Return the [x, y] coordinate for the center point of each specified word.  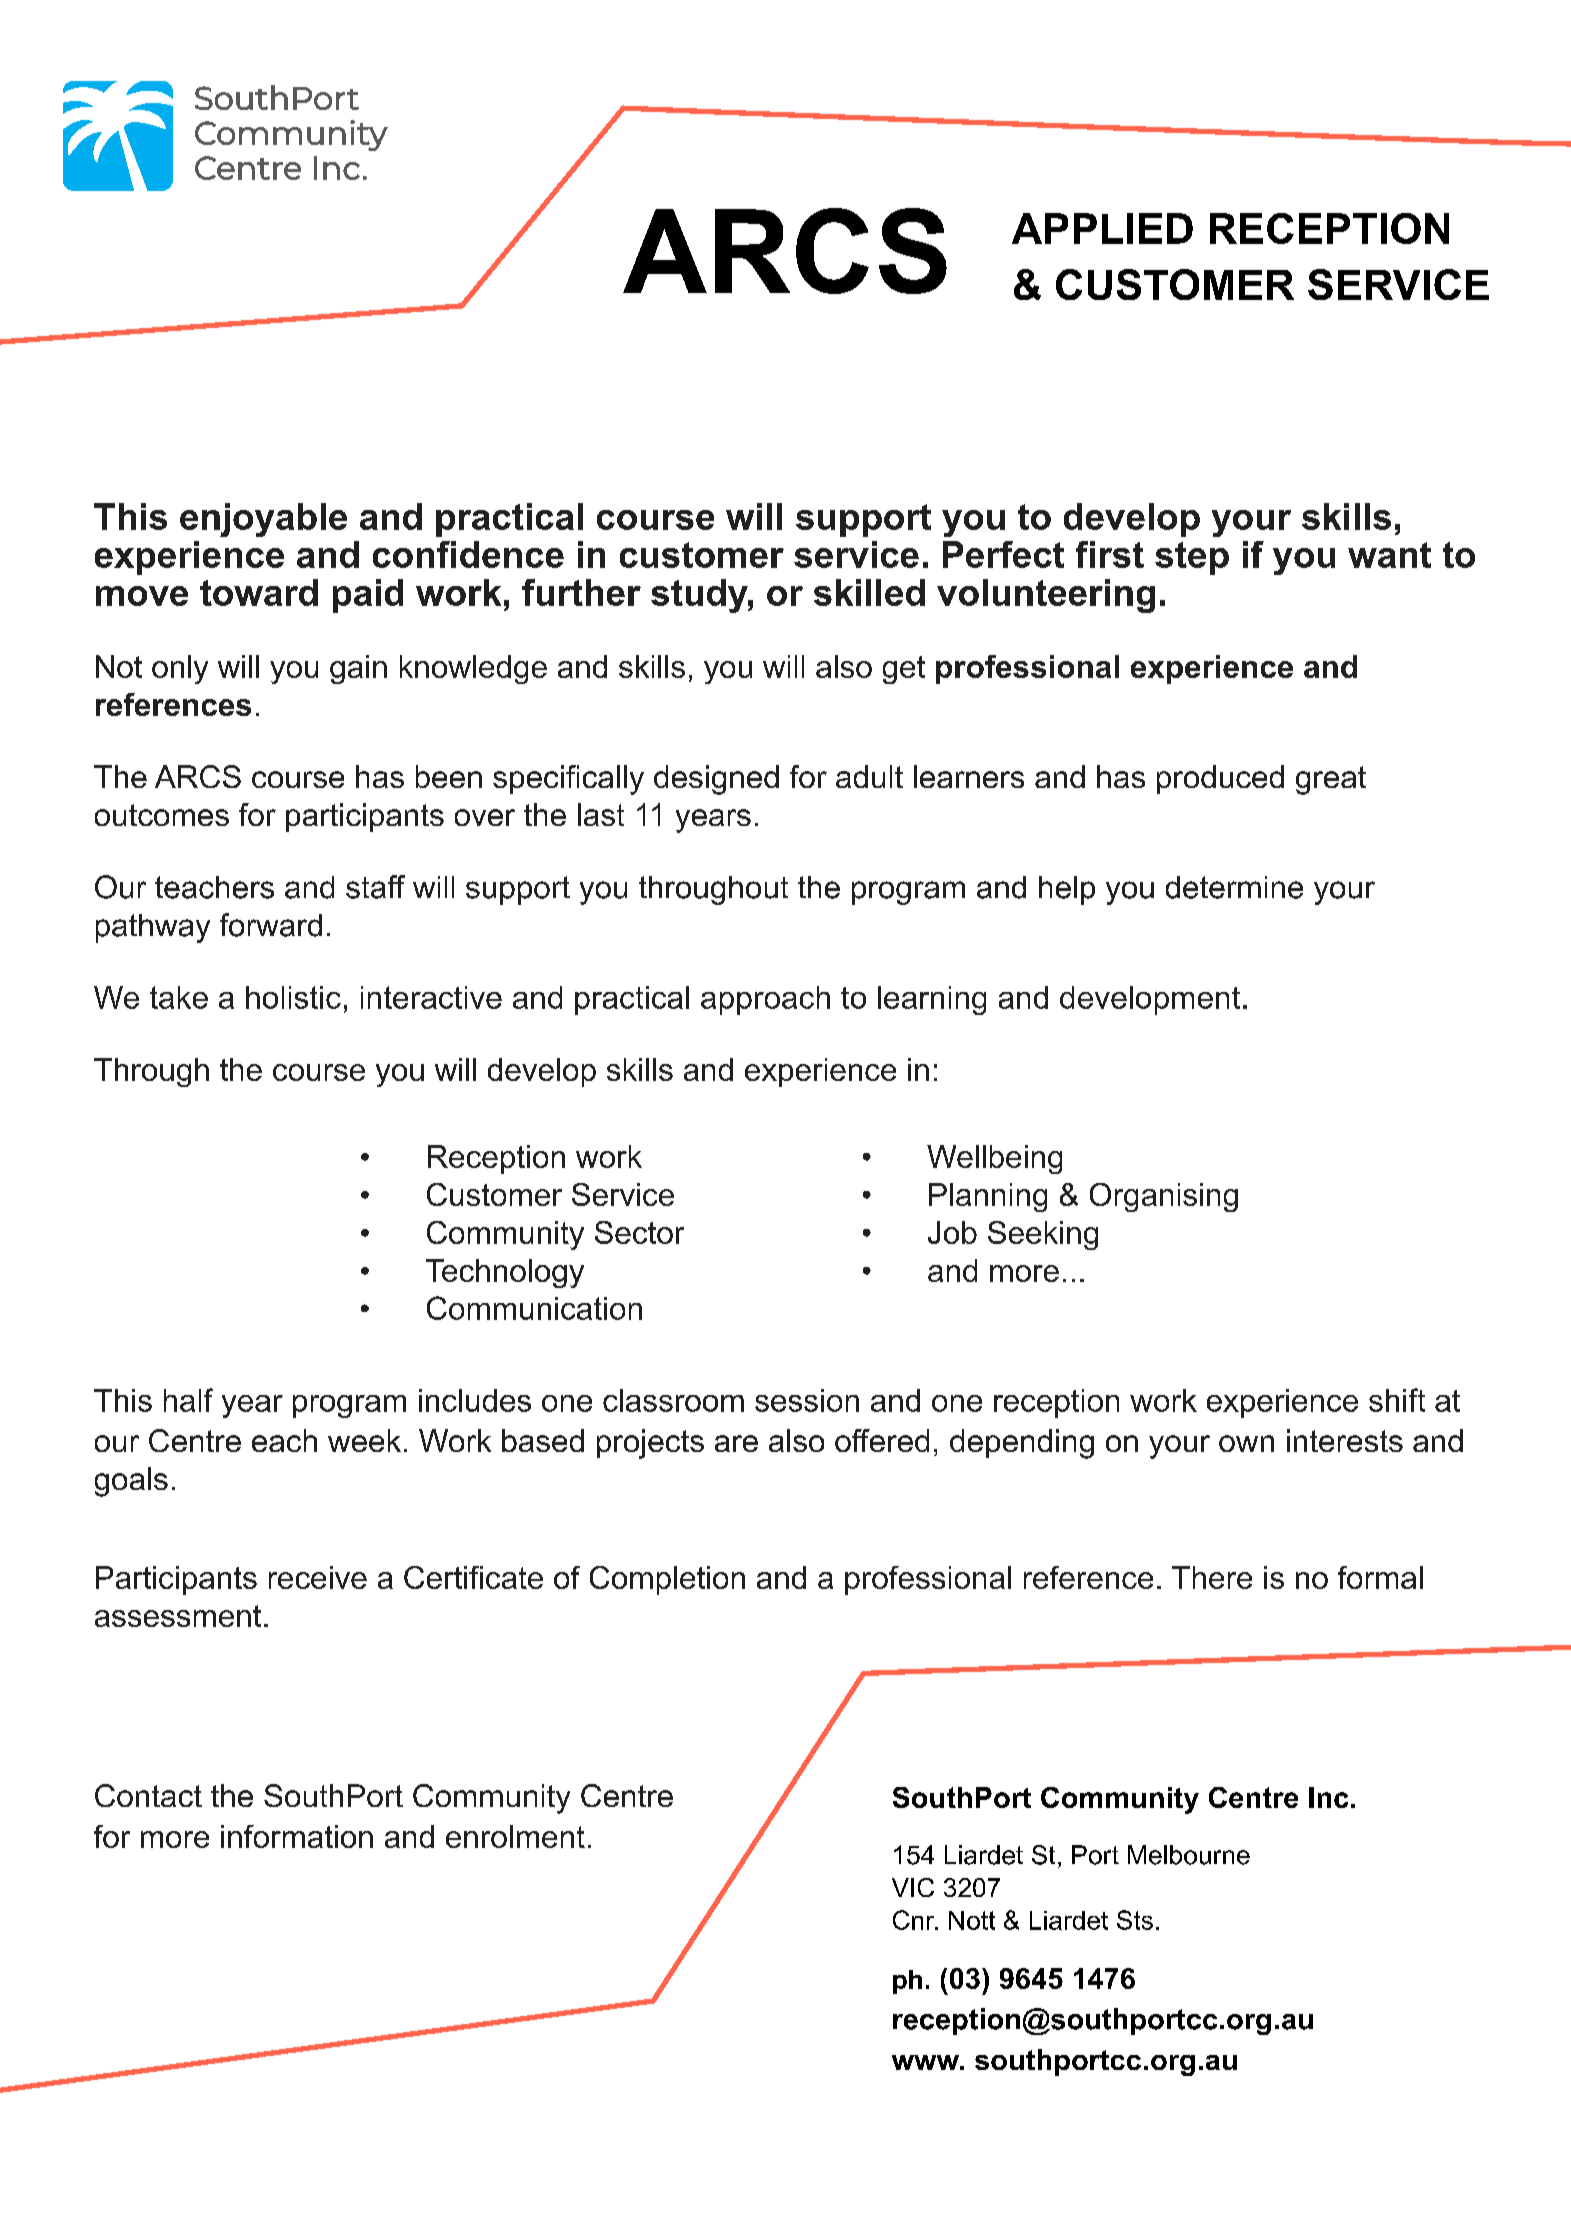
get [904, 670]
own [1246, 1443]
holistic [293, 997]
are [736, 1443]
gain [358, 669]
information [297, 1836]
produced [1220, 779]
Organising [1164, 1197]
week [364, 1440]
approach [765, 1000]
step [1192, 558]
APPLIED [1102, 228]
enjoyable [263, 520]
